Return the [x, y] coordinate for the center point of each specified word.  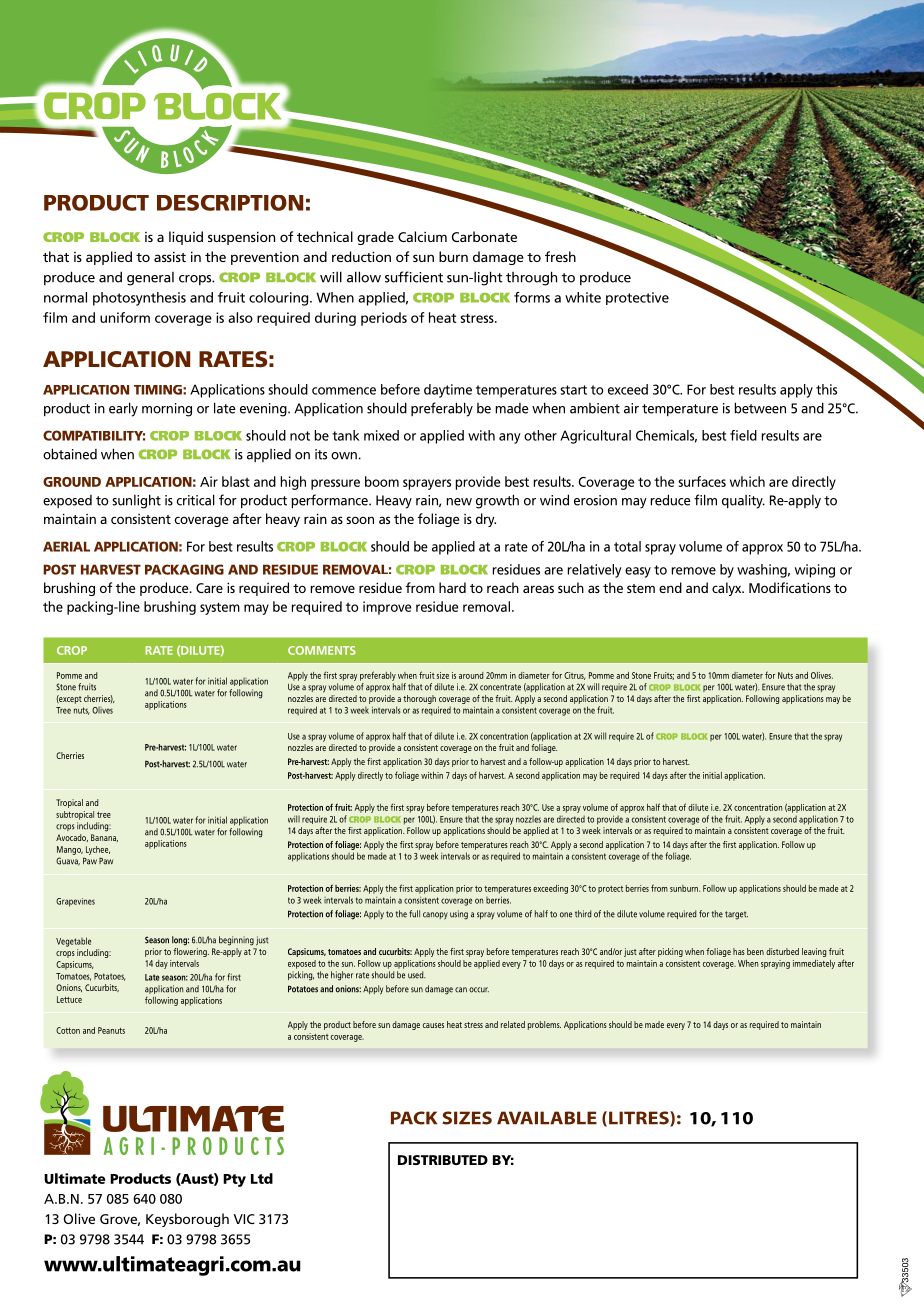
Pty [234, 1180]
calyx [728, 589]
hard [452, 587]
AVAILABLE [547, 1118]
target [736, 915]
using [459, 915]
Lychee [98, 850]
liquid [186, 238]
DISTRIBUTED [443, 1160]
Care [209, 588]
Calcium [422, 236]
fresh [560, 256]
